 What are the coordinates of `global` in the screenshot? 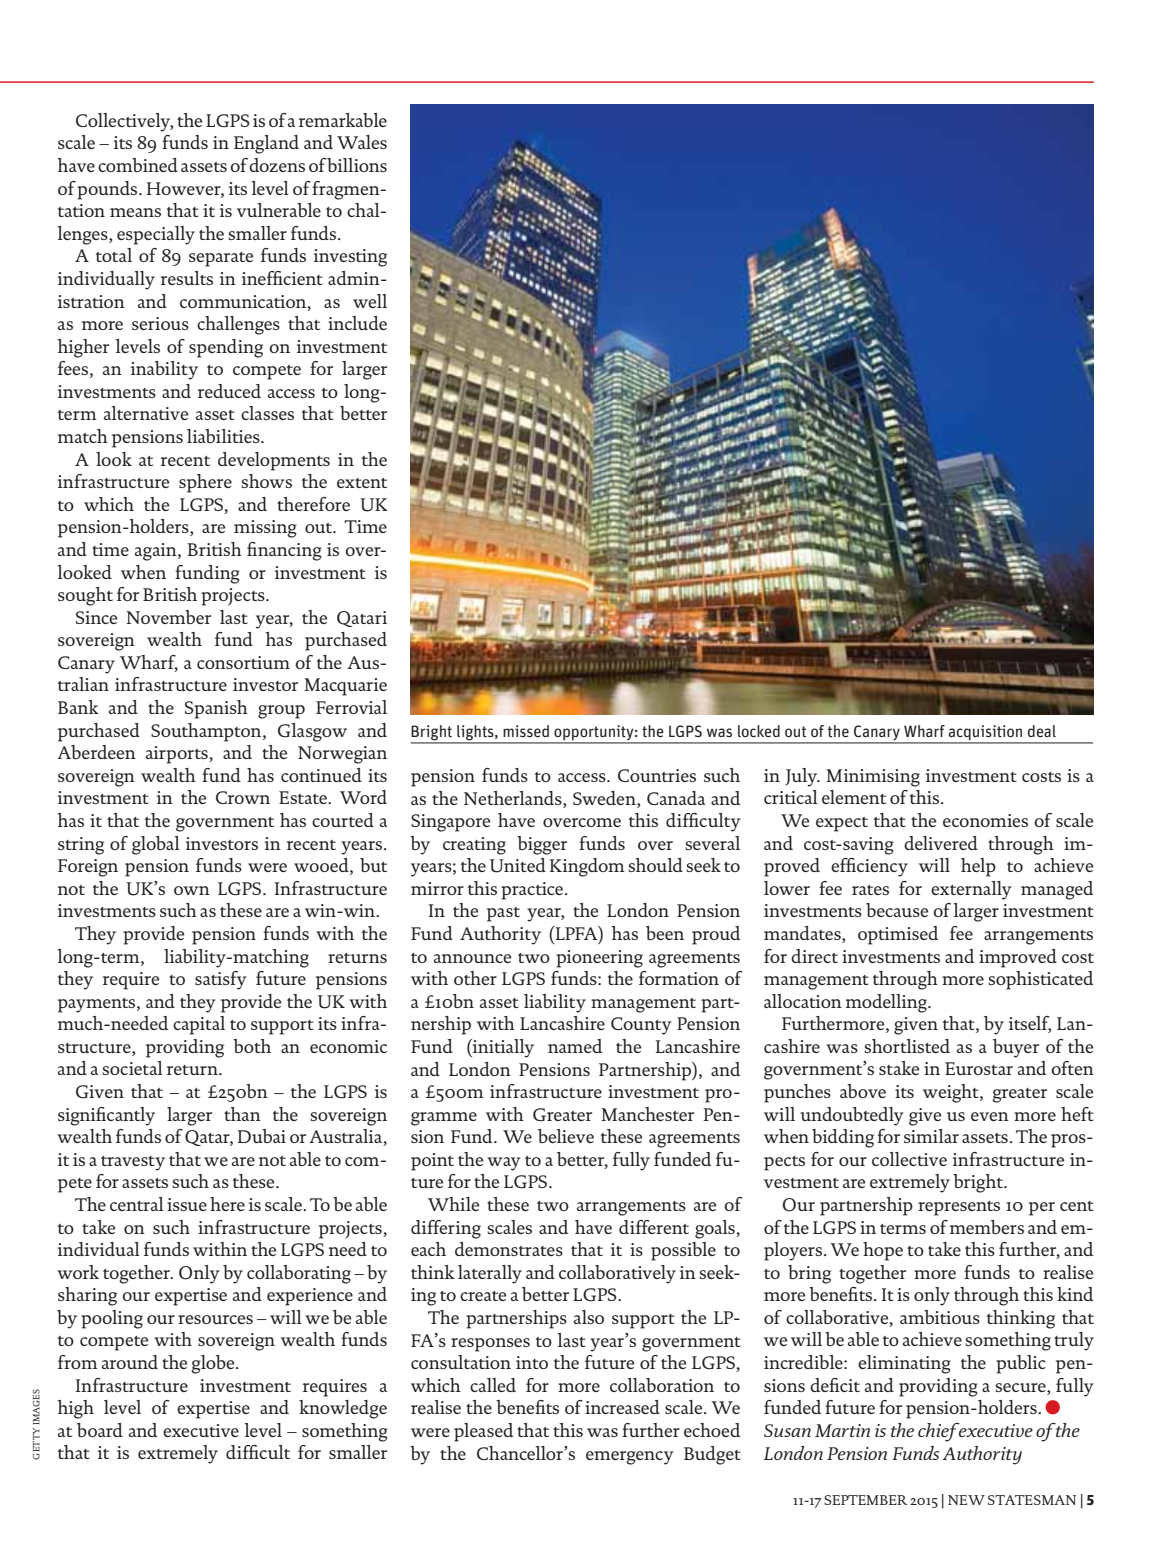 It's located at (156, 845).
